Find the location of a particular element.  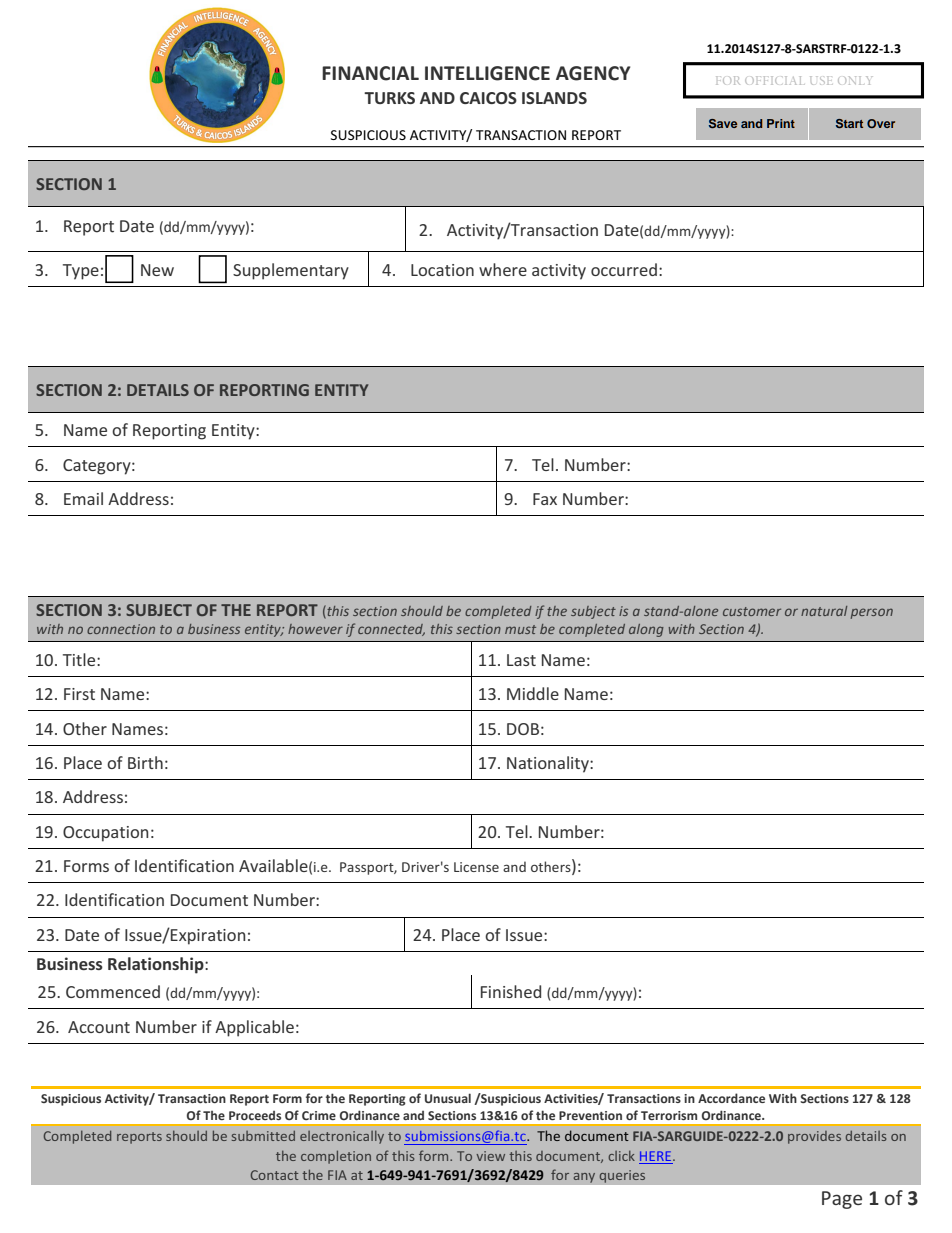

FINANCIAL is located at coordinates (370, 73).
